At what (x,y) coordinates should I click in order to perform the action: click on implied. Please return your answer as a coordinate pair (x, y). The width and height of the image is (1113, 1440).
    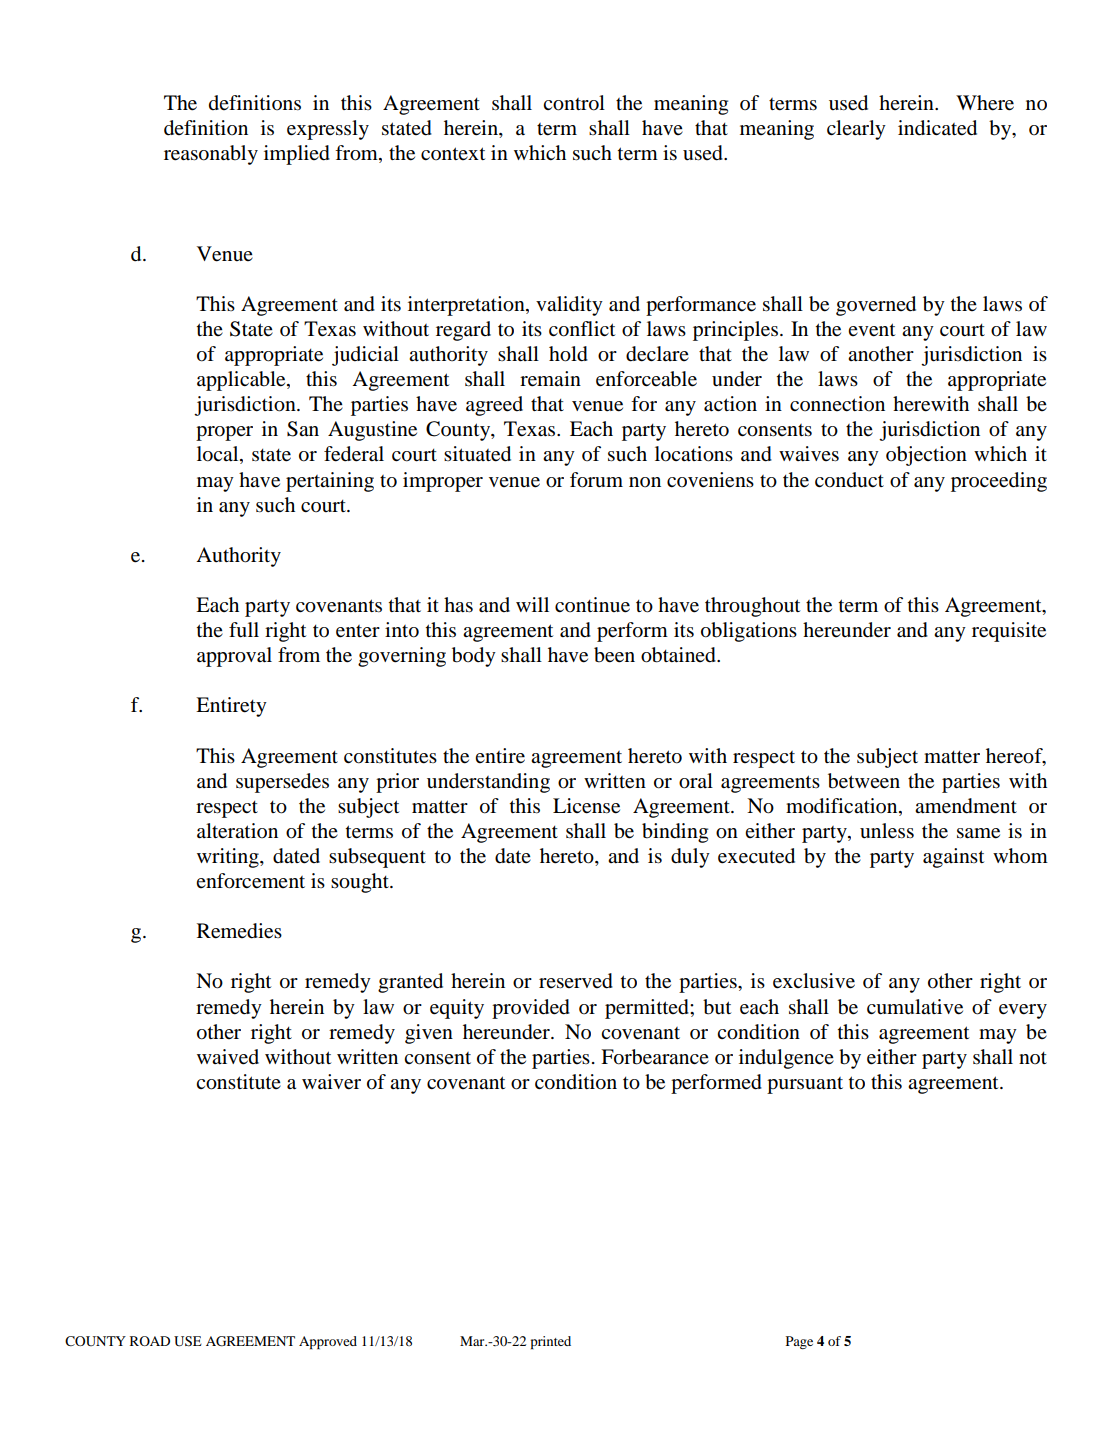
    Looking at the image, I should click on (297, 155).
